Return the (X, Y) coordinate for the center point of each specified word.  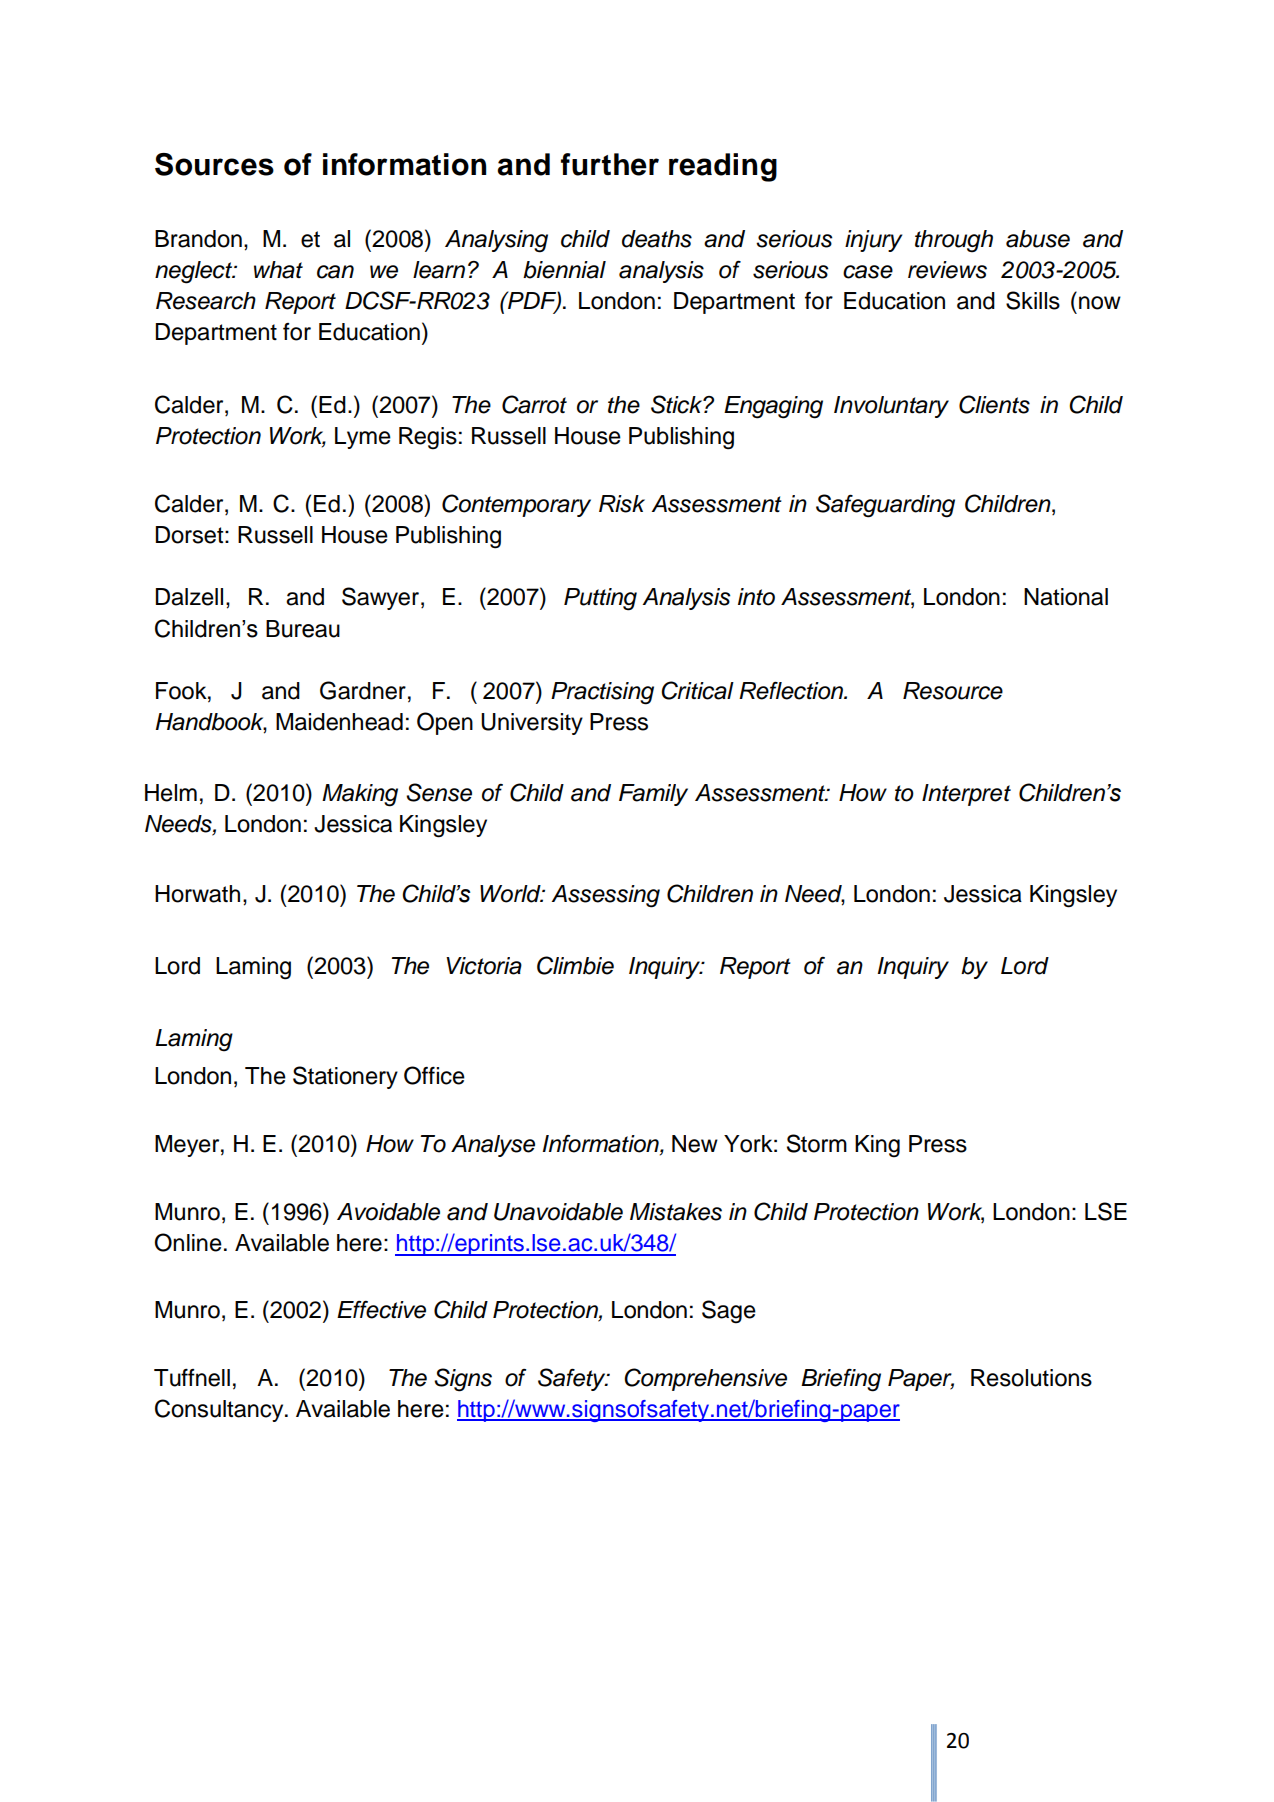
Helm (171, 793)
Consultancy (220, 1410)
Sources (214, 164)
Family (653, 795)
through (954, 241)
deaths (657, 239)
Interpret (966, 795)
